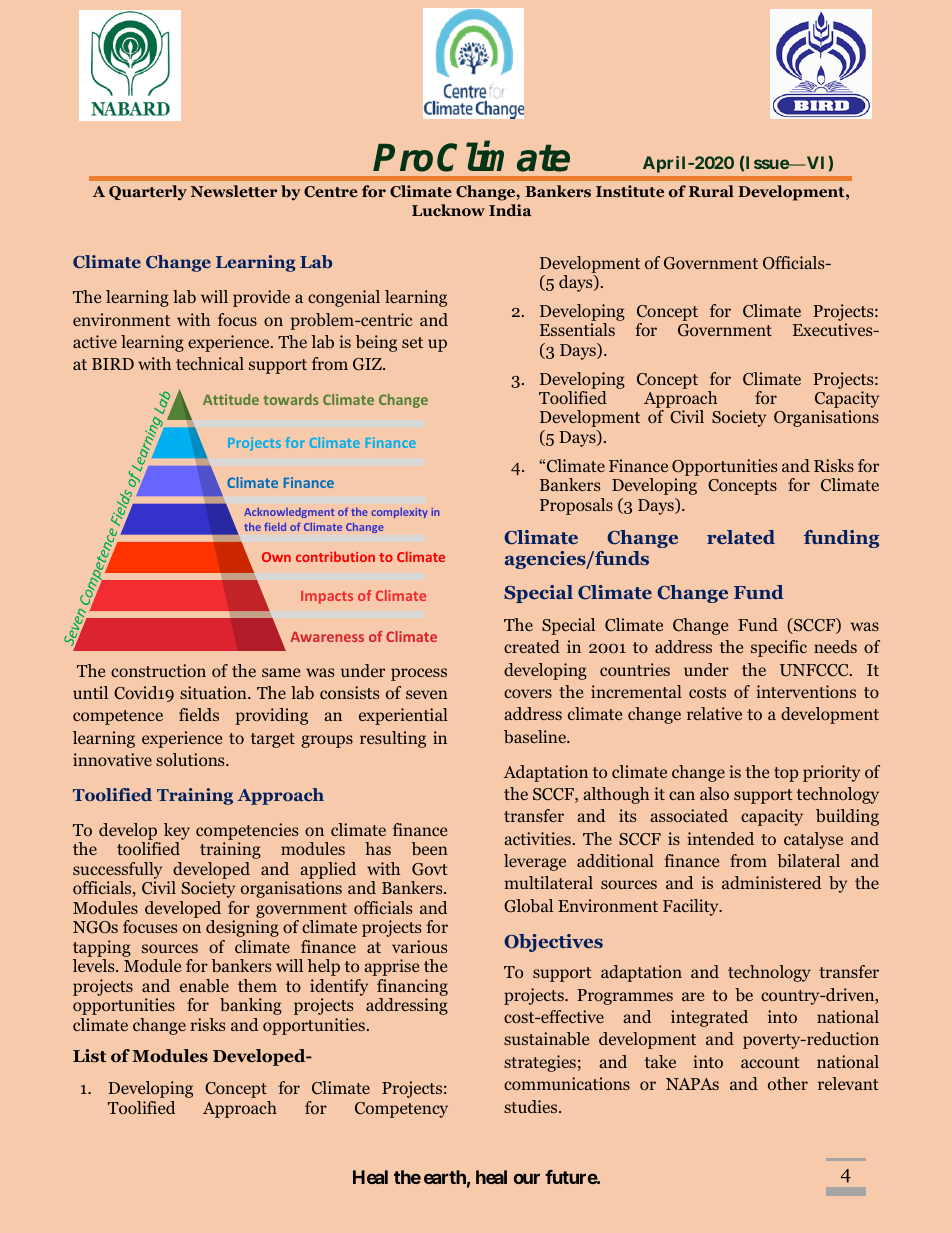 The image size is (952, 1233). Describe the element at coordinates (148, 193) in the document. I see `Quarterly` at that location.
